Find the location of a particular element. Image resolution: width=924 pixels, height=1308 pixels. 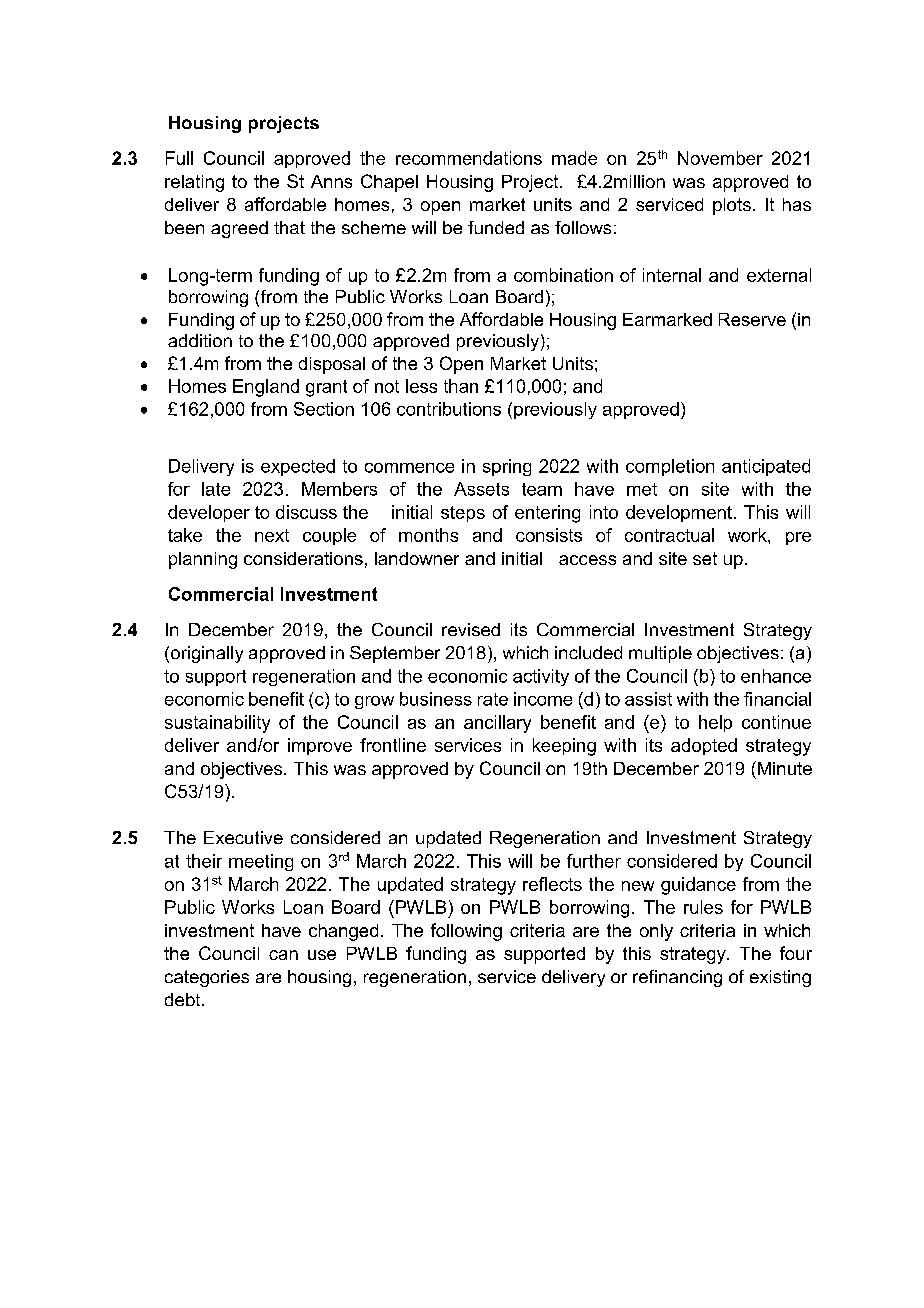

than is located at coordinates (461, 386).
